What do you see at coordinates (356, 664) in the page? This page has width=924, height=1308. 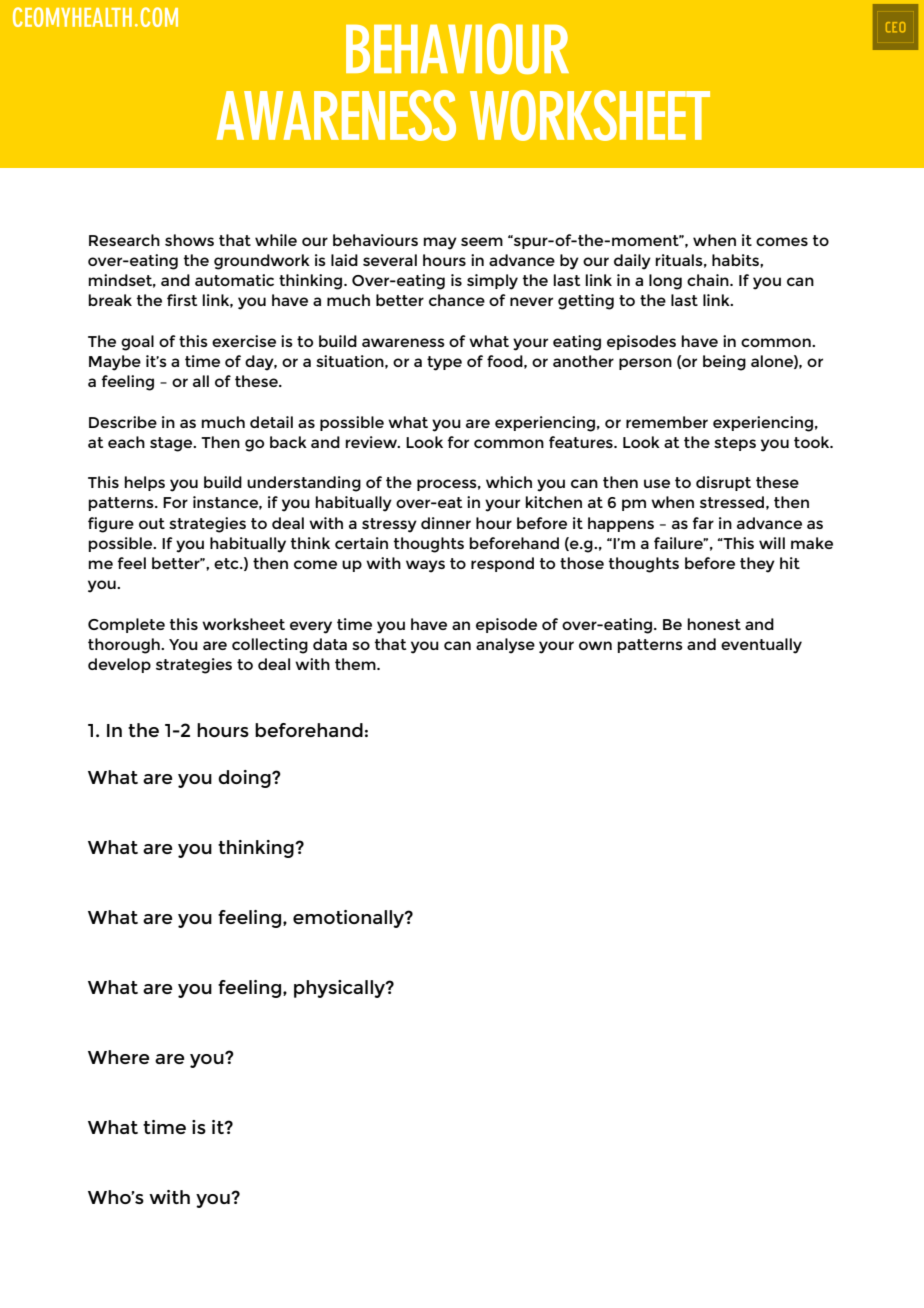 I see `them` at bounding box center [356, 664].
